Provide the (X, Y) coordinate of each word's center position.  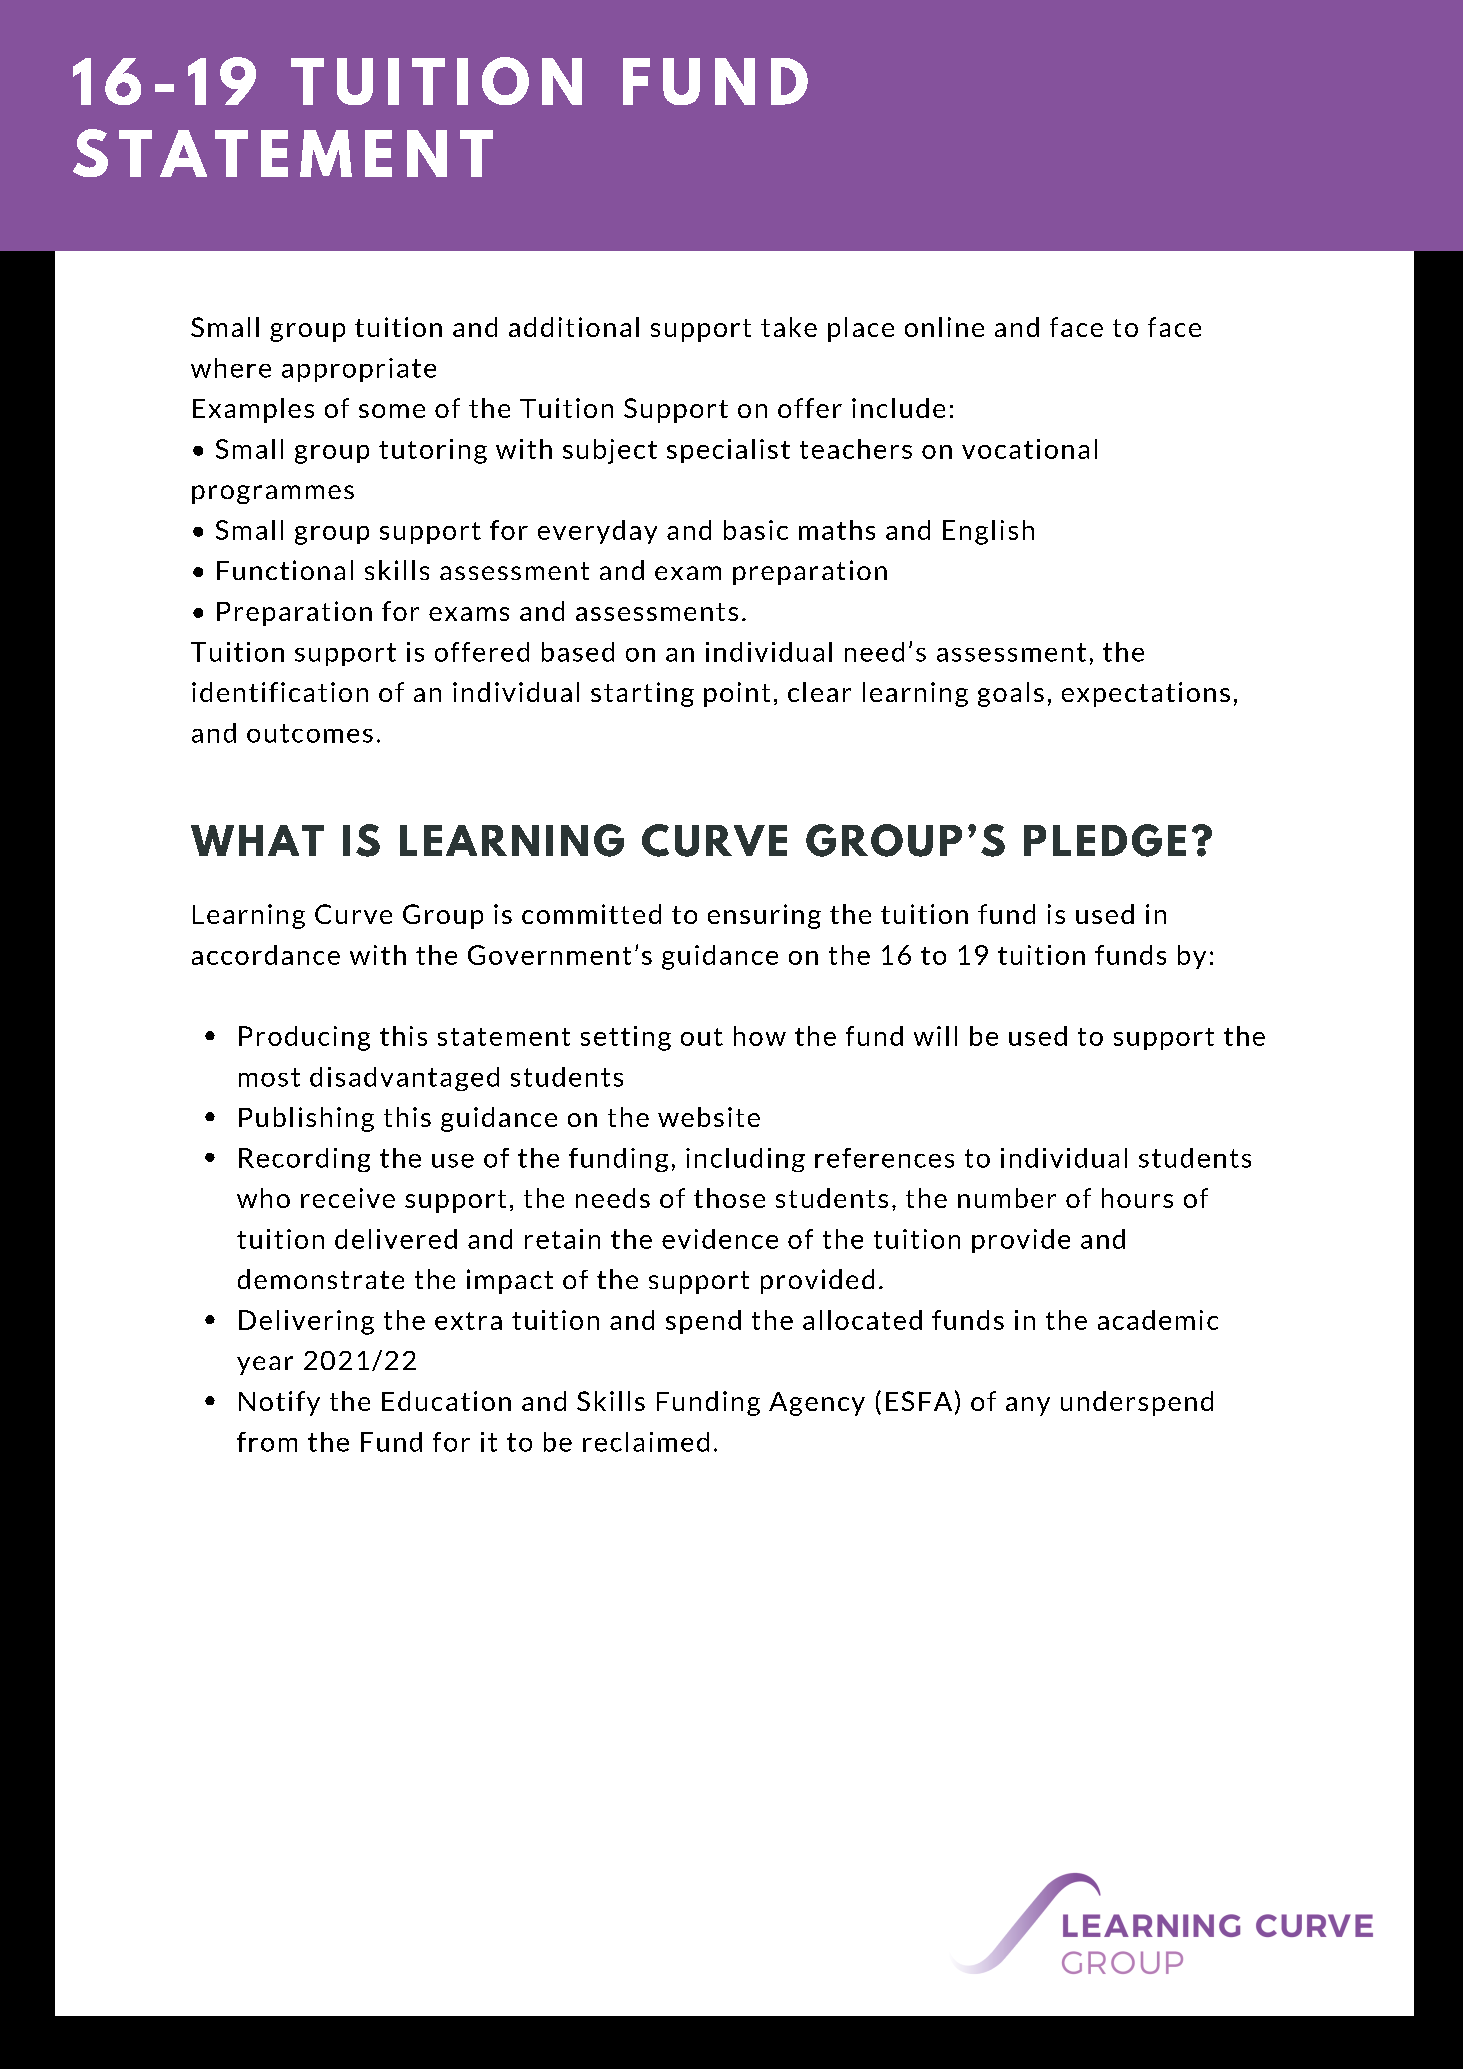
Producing (304, 1038)
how (760, 1036)
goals (1011, 694)
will (935, 1036)
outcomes (310, 733)
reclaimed (646, 1442)
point (737, 694)
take (789, 327)
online (944, 327)
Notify (279, 1403)
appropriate (359, 370)
